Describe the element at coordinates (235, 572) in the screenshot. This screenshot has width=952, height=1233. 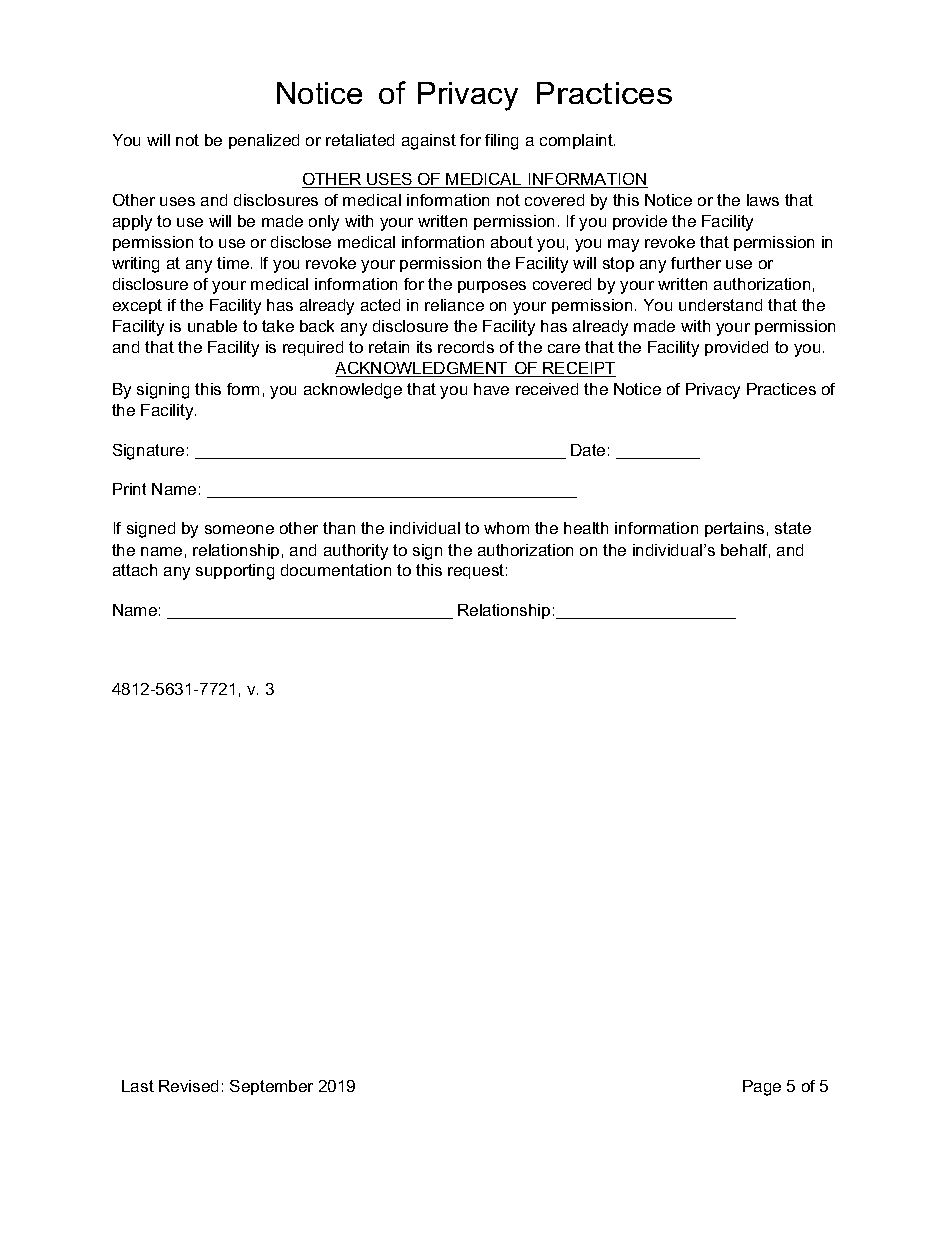
I see `supporting` at that location.
